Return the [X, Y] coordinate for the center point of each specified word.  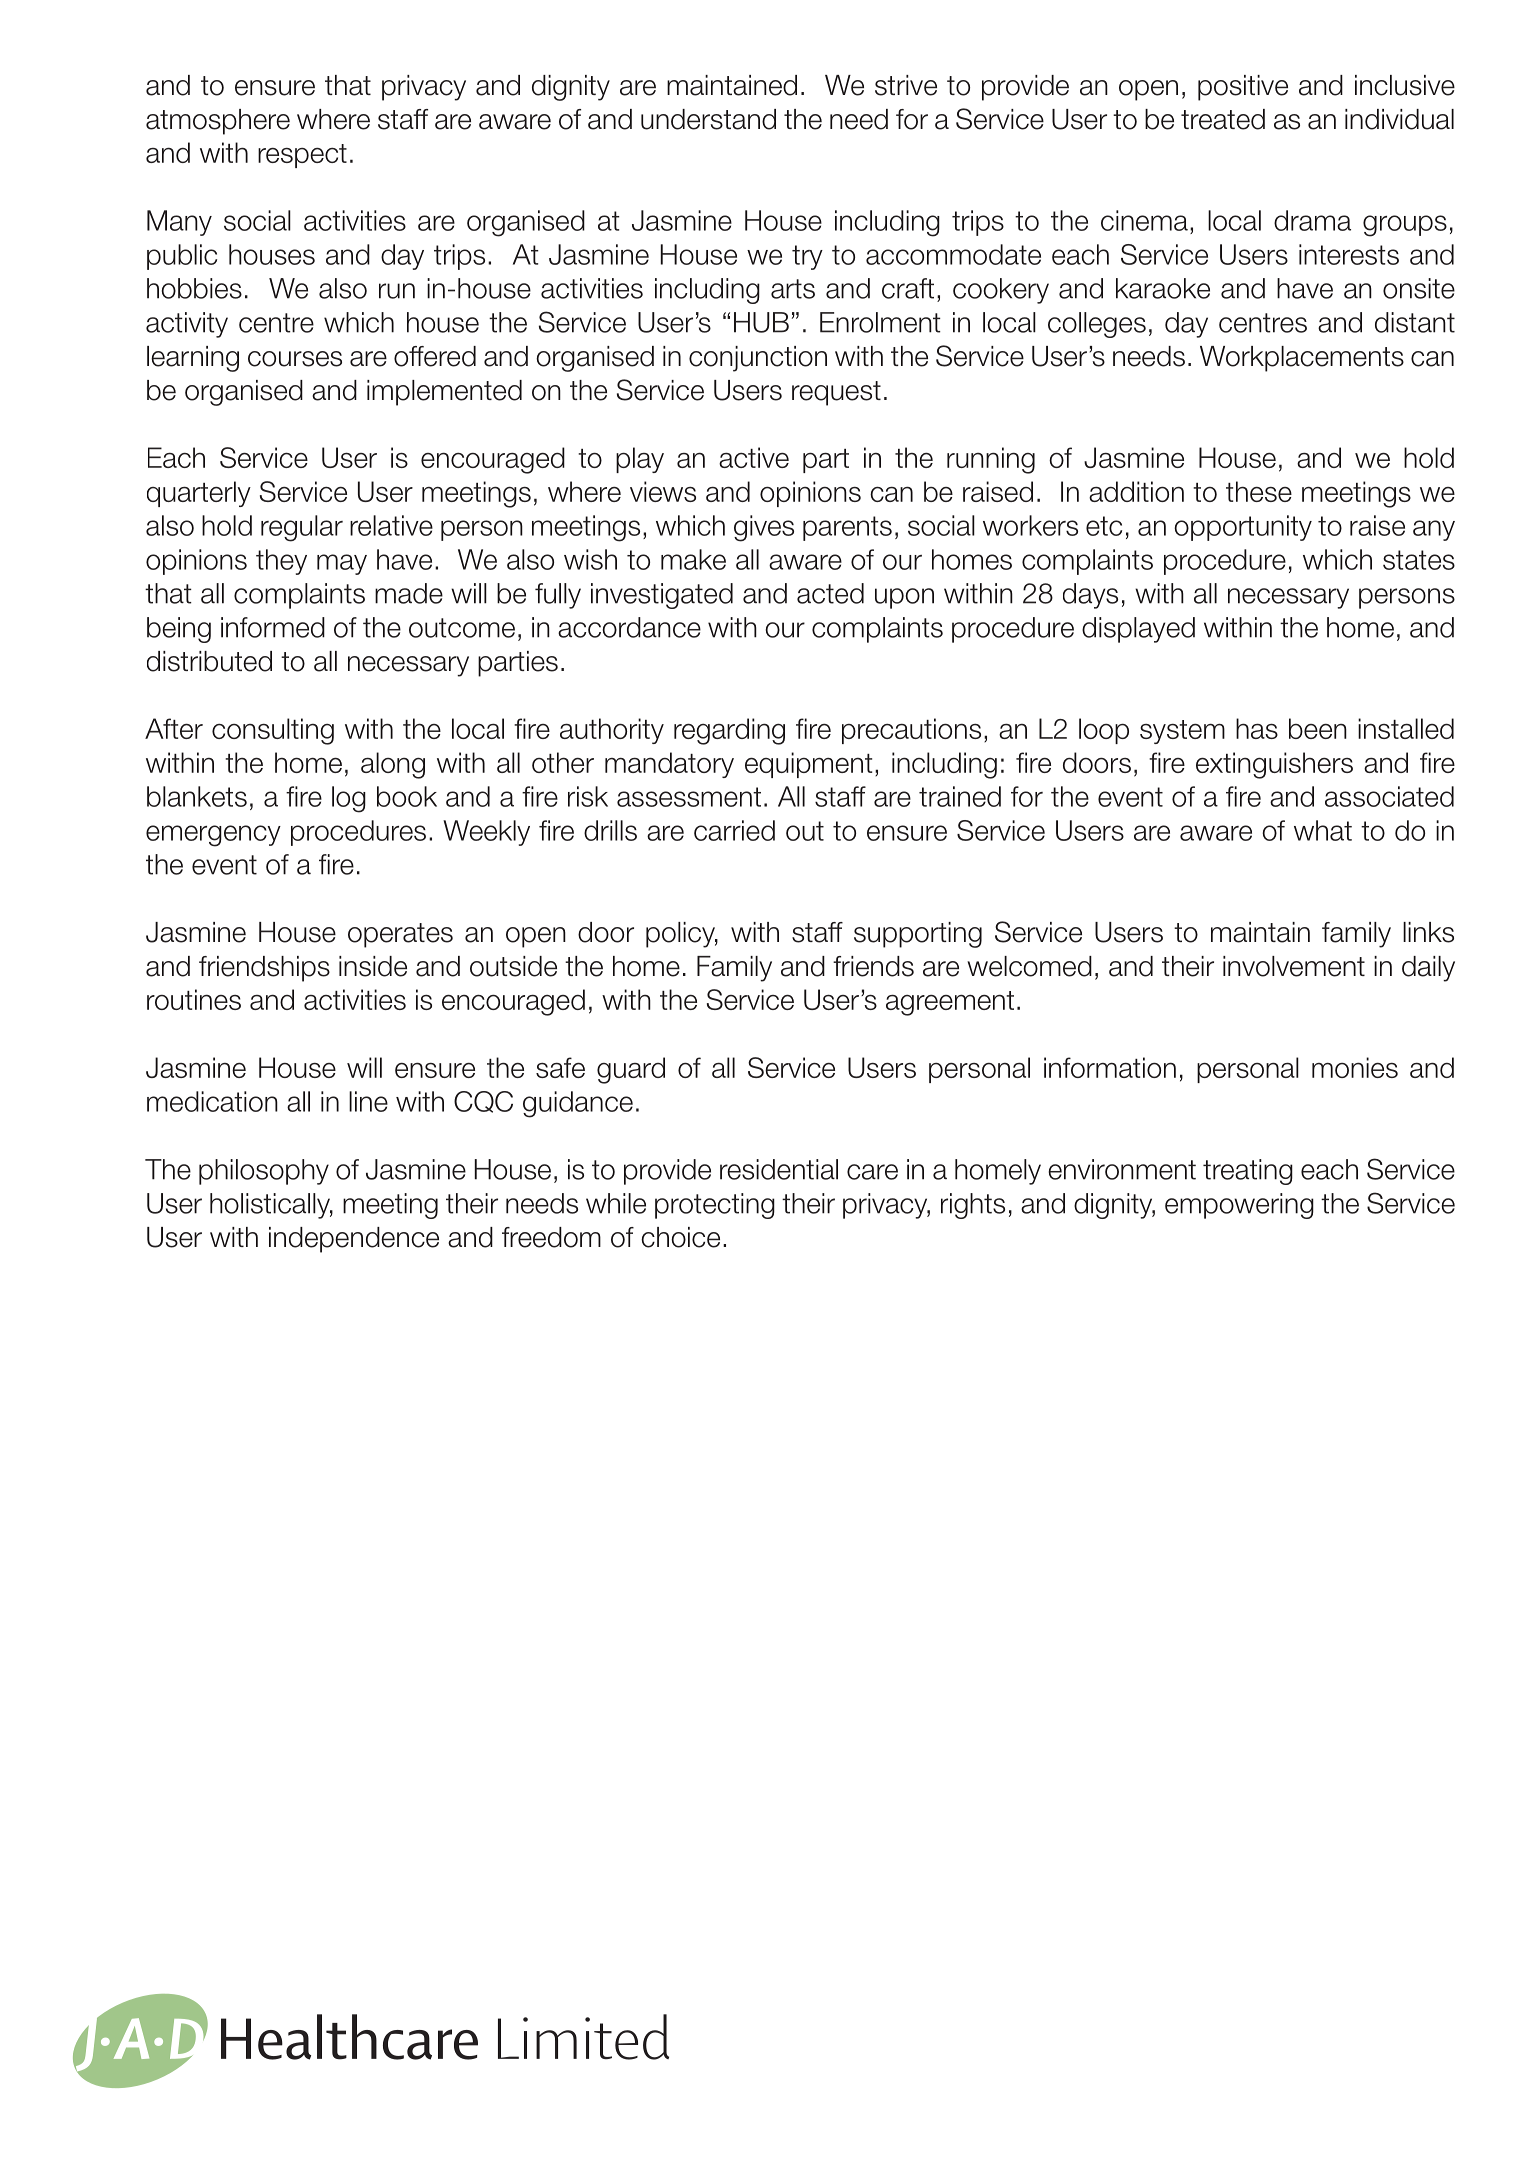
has [1257, 728]
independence [354, 1240]
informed [273, 627]
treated [1223, 119]
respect [302, 156]
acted [830, 593]
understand [708, 119]
